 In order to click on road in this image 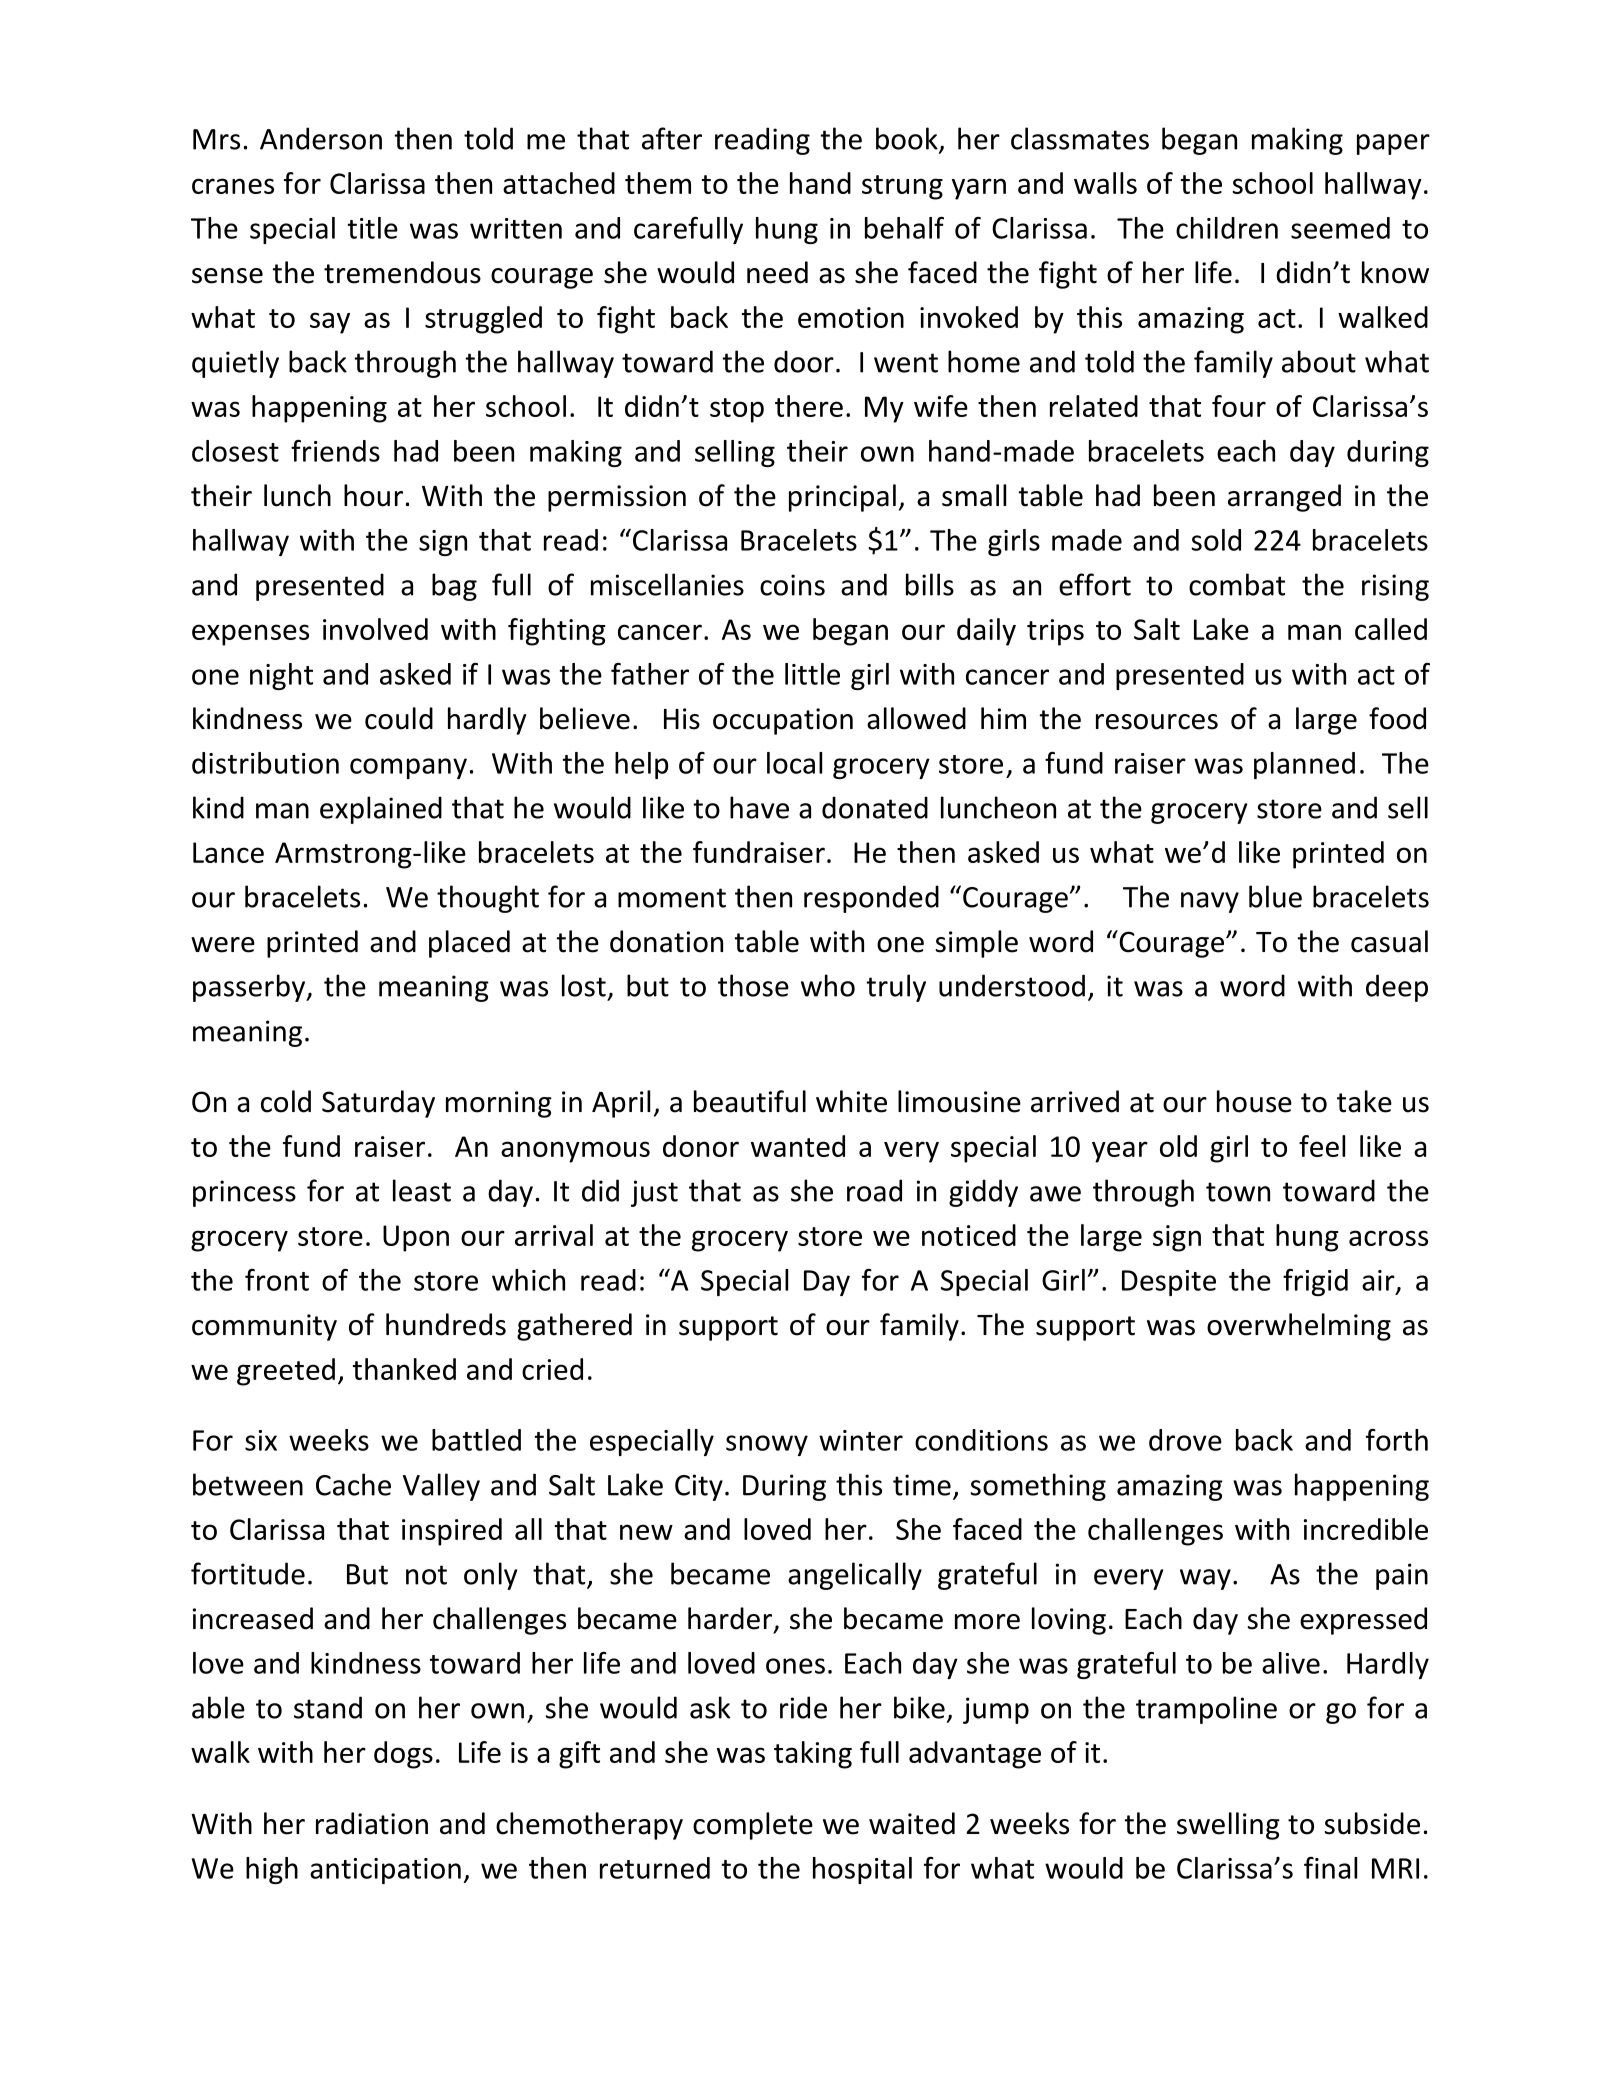, I will do `click(874, 1190)`.
